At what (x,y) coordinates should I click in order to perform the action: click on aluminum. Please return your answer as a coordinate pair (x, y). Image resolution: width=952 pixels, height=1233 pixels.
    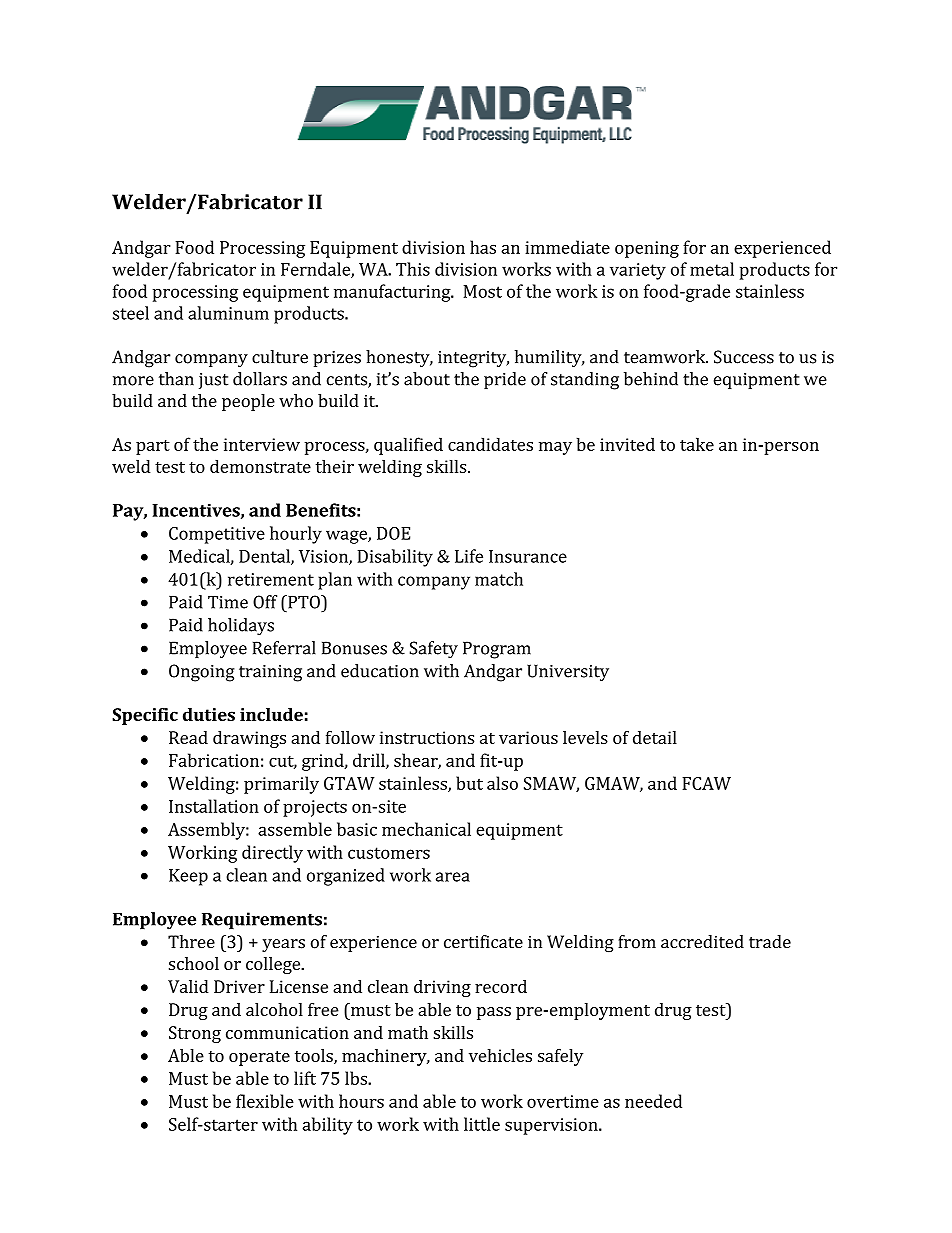
    Looking at the image, I should click on (228, 313).
